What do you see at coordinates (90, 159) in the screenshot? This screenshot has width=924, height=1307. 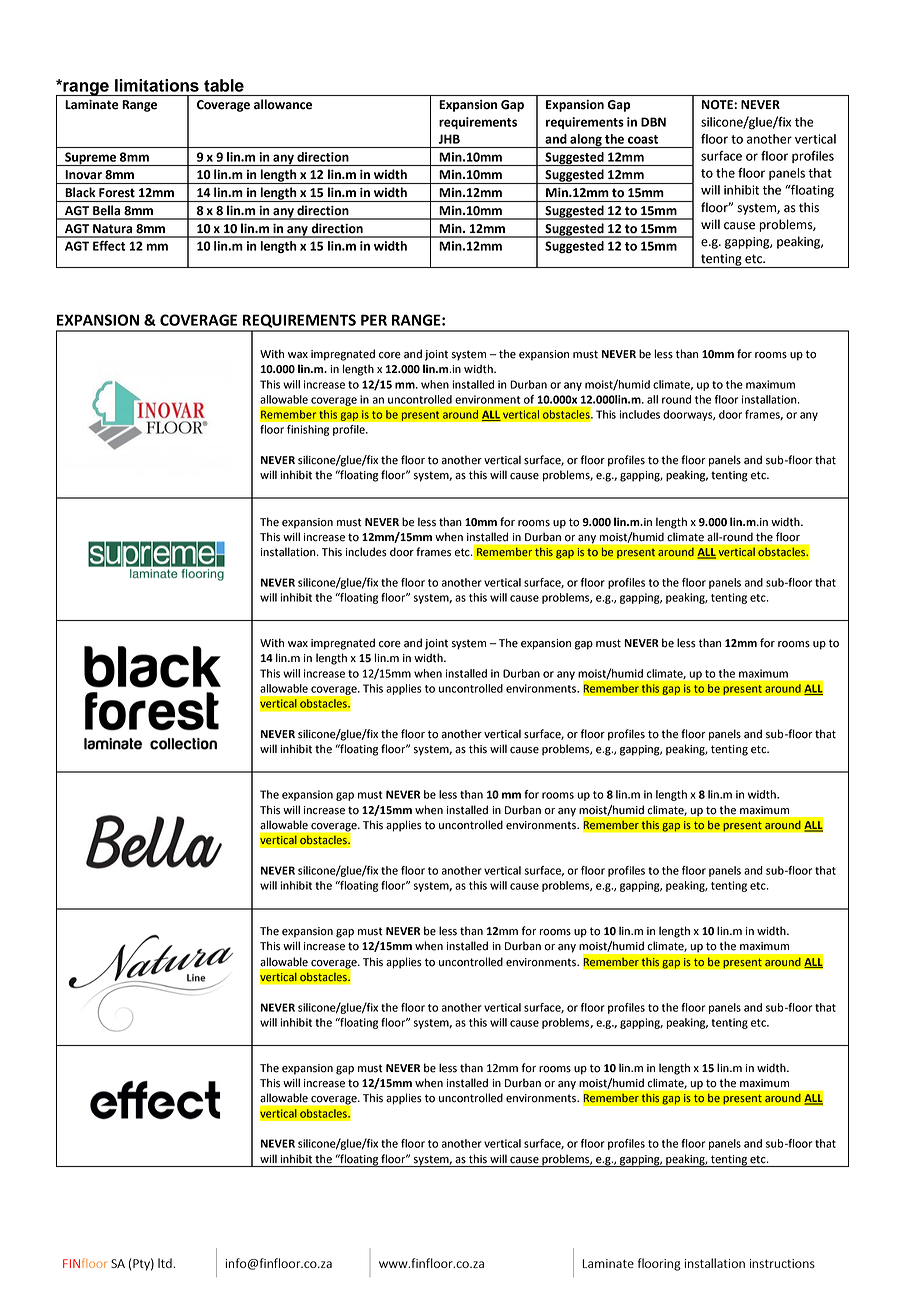 I see `Supreme` at bounding box center [90, 159].
